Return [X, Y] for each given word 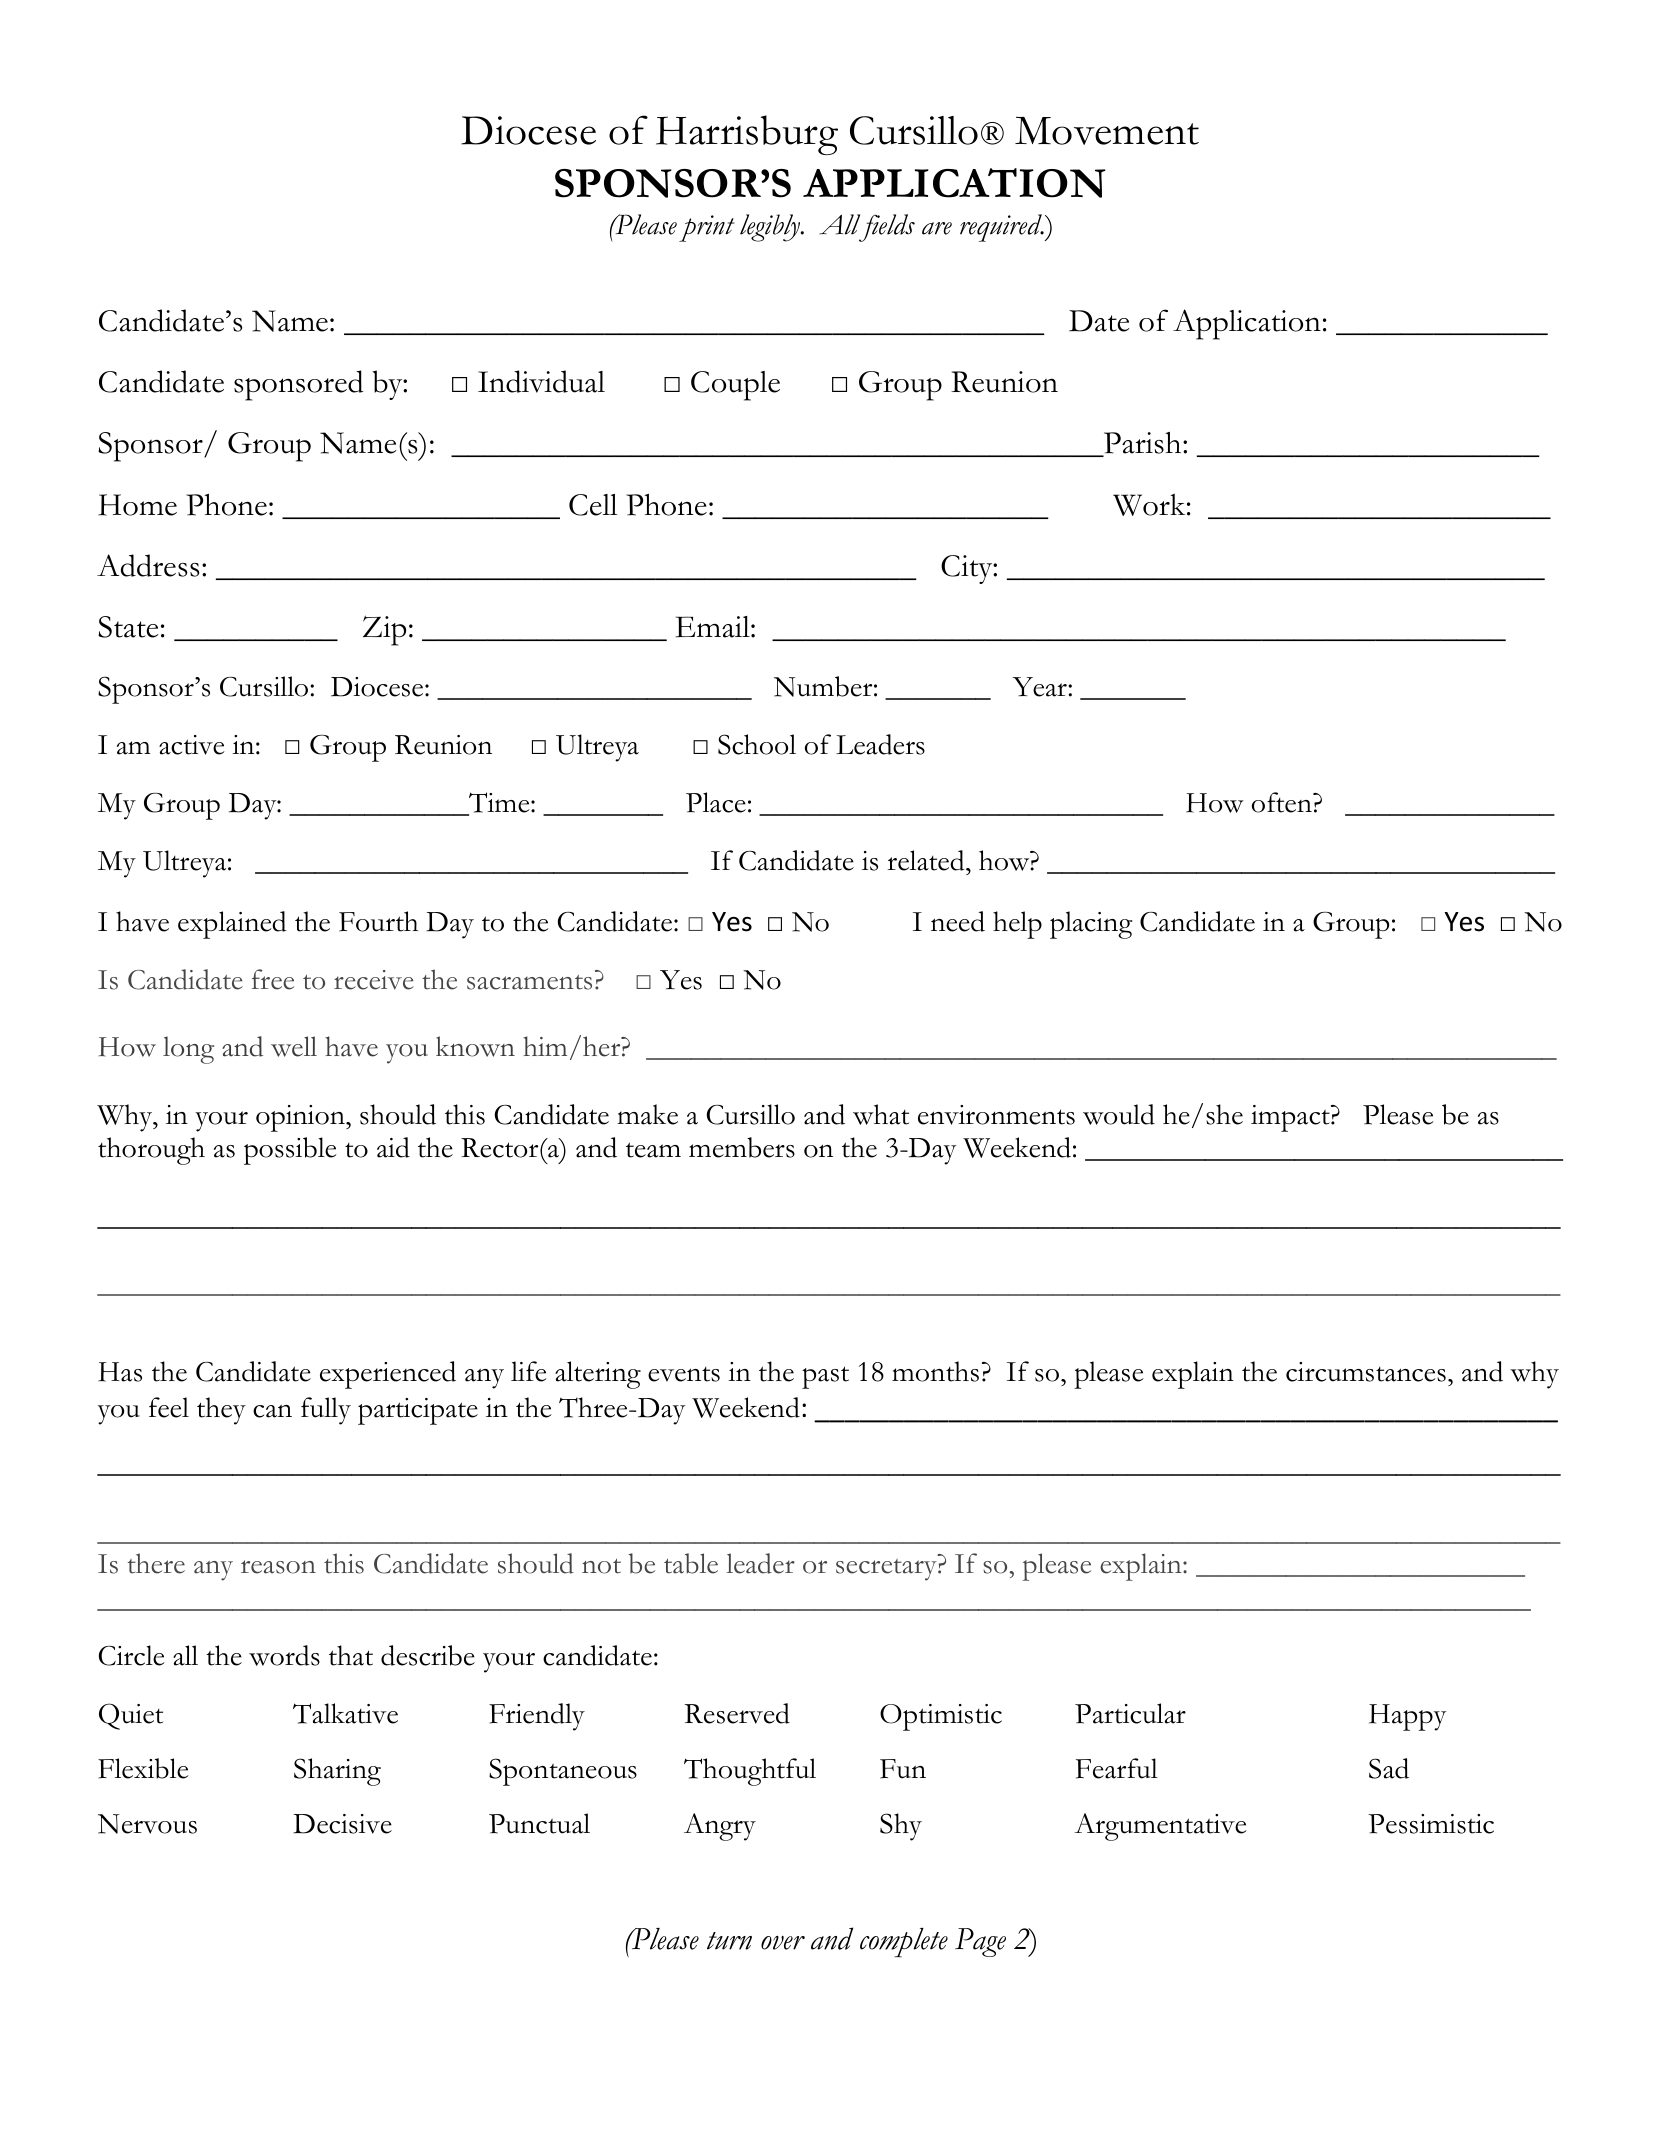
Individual [541, 381]
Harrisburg [747, 135]
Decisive [342, 1824]
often [1283, 802]
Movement [1107, 130]
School [757, 744]
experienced [388, 1375]
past [825, 1377]
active [192, 745]
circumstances [1366, 1372]
